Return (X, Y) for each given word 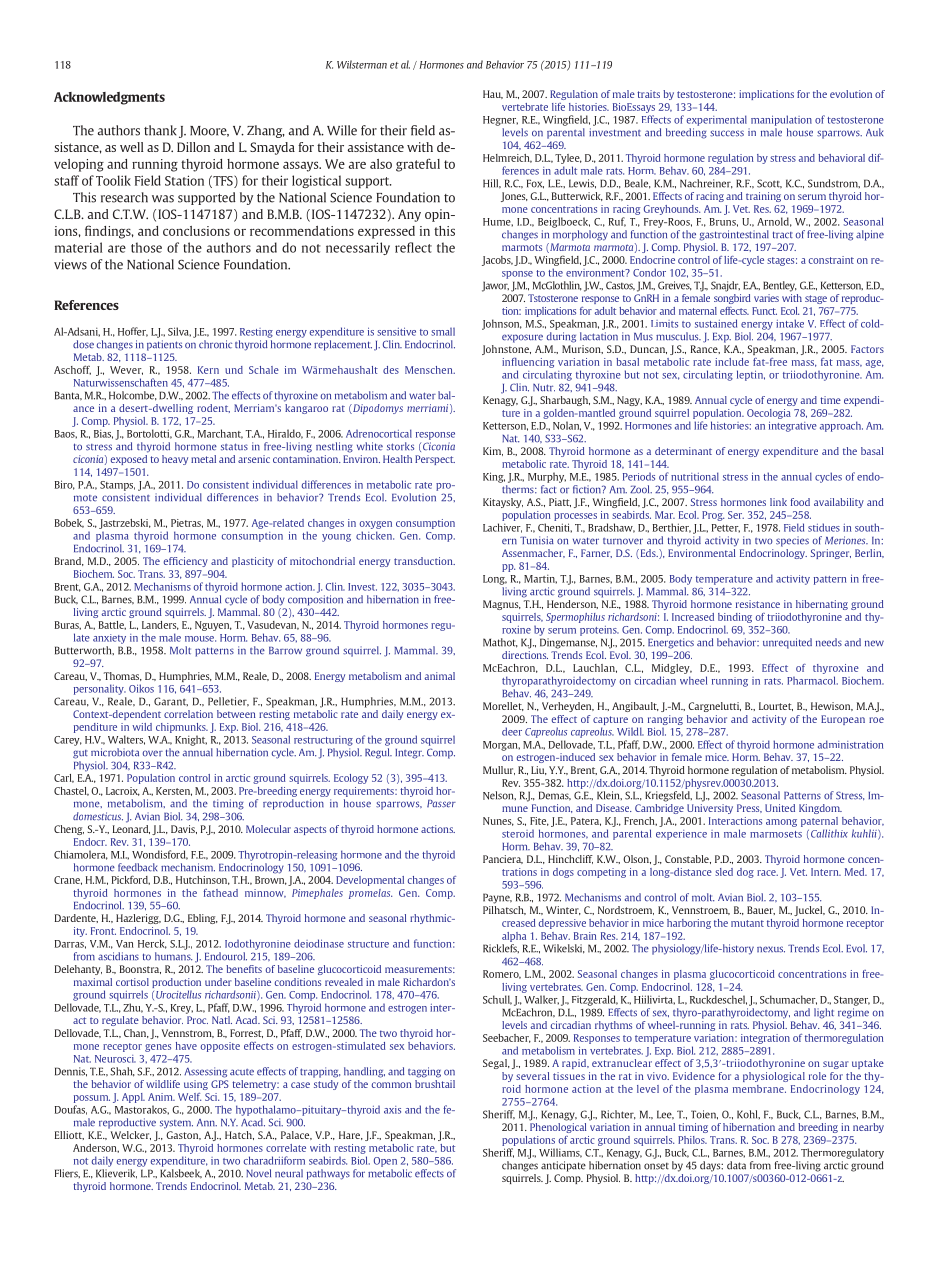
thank (160, 130)
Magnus (502, 605)
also (381, 164)
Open (385, 1162)
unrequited (787, 643)
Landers (160, 625)
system (176, 1124)
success (727, 133)
